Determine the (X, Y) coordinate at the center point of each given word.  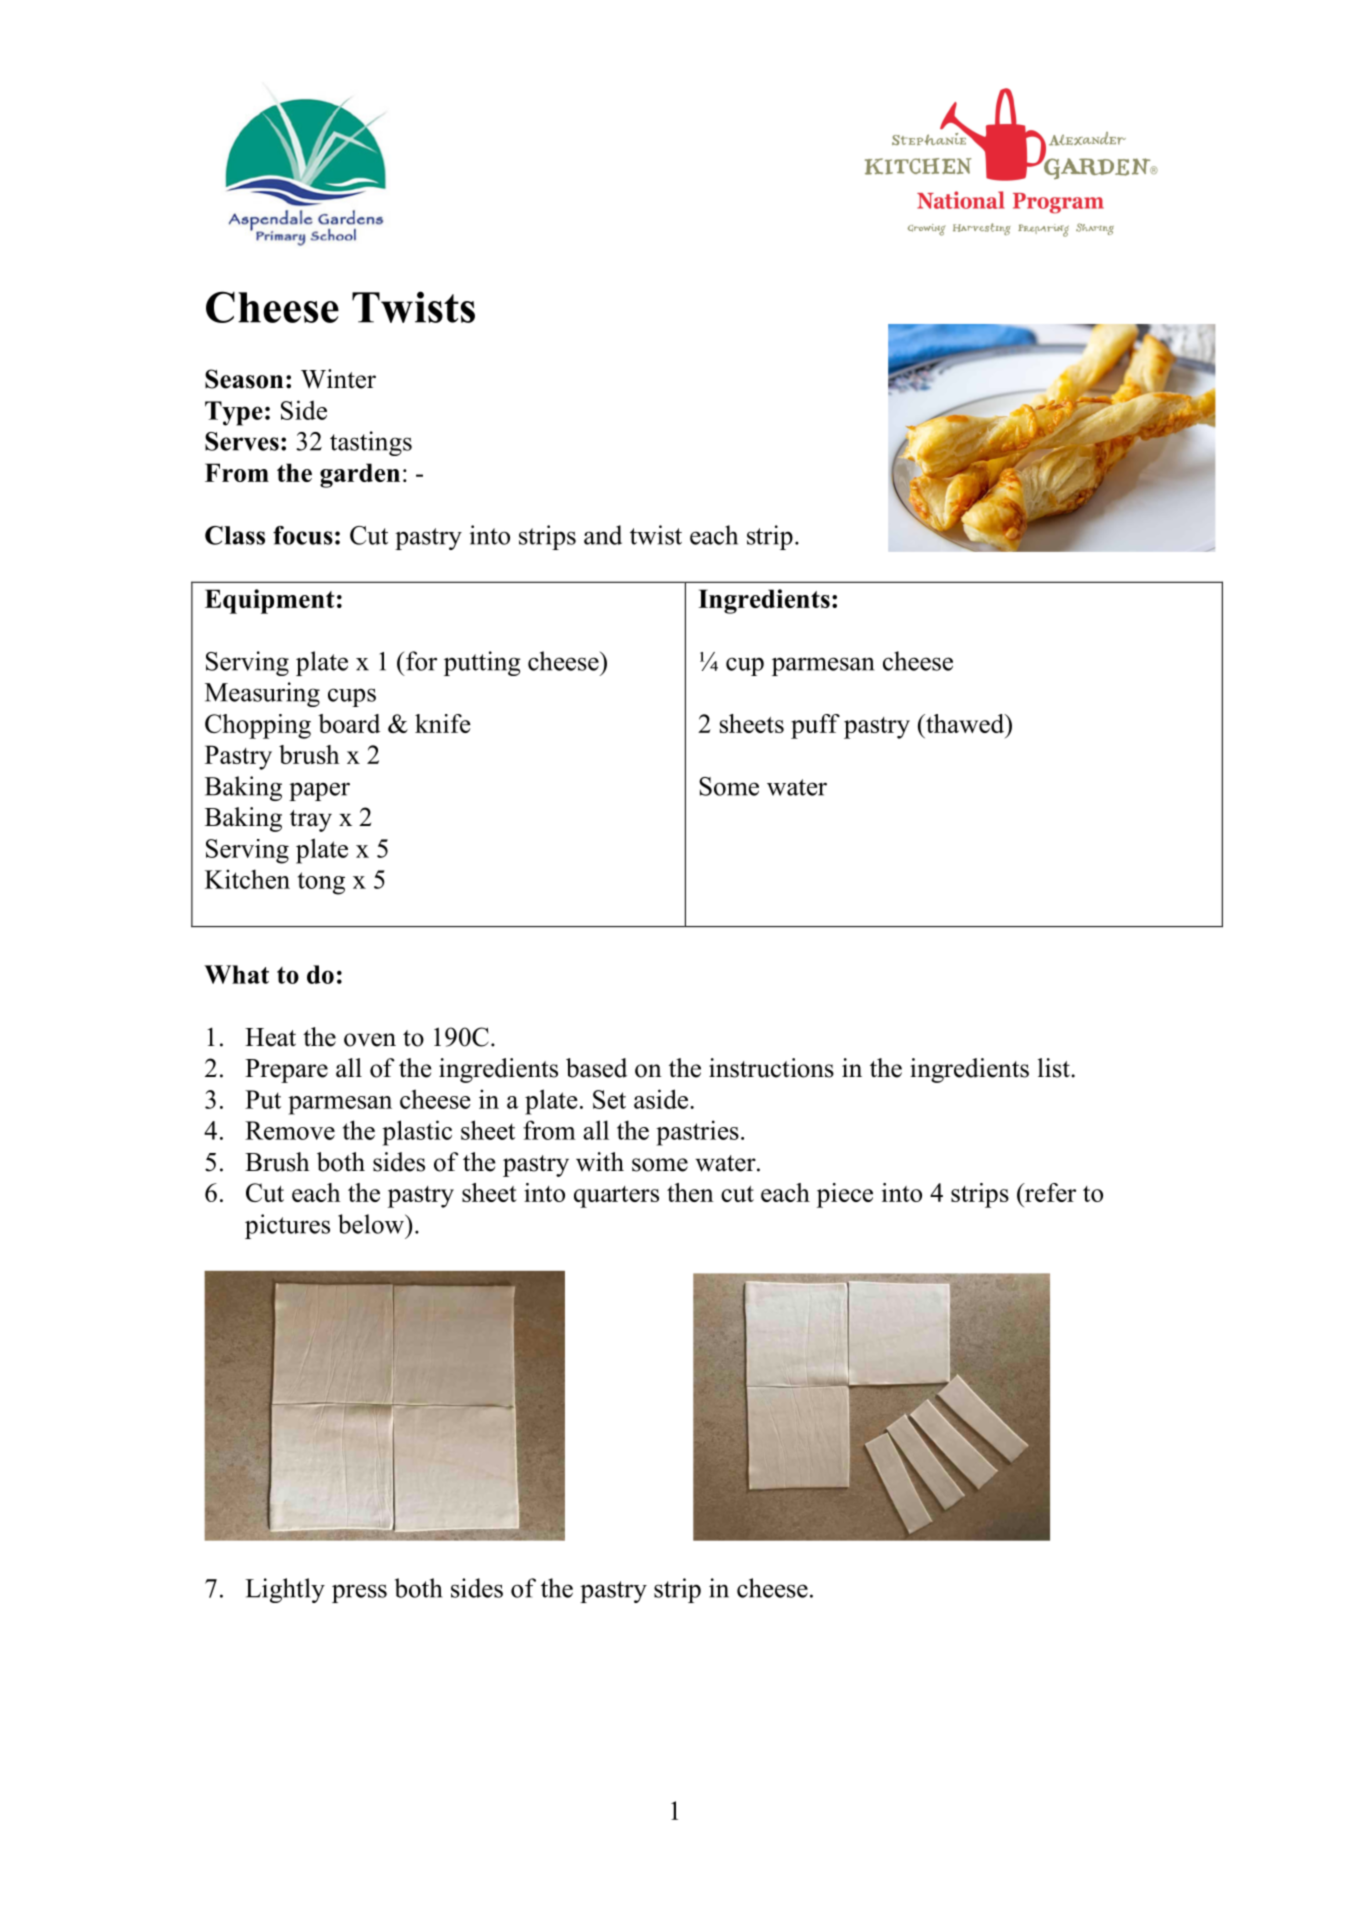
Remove (290, 1130)
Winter (338, 379)
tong (321, 883)
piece (845, 1195)
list (1055, 1068)
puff (815, 726)
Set (609, 1099)
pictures (287, 1226)
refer (1049, 1192)
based (596, 1068)
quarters (616, 1197)
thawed (965, 723)
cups (352, 697)
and (603, 535)
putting (482, 663)
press (359, 1593)
